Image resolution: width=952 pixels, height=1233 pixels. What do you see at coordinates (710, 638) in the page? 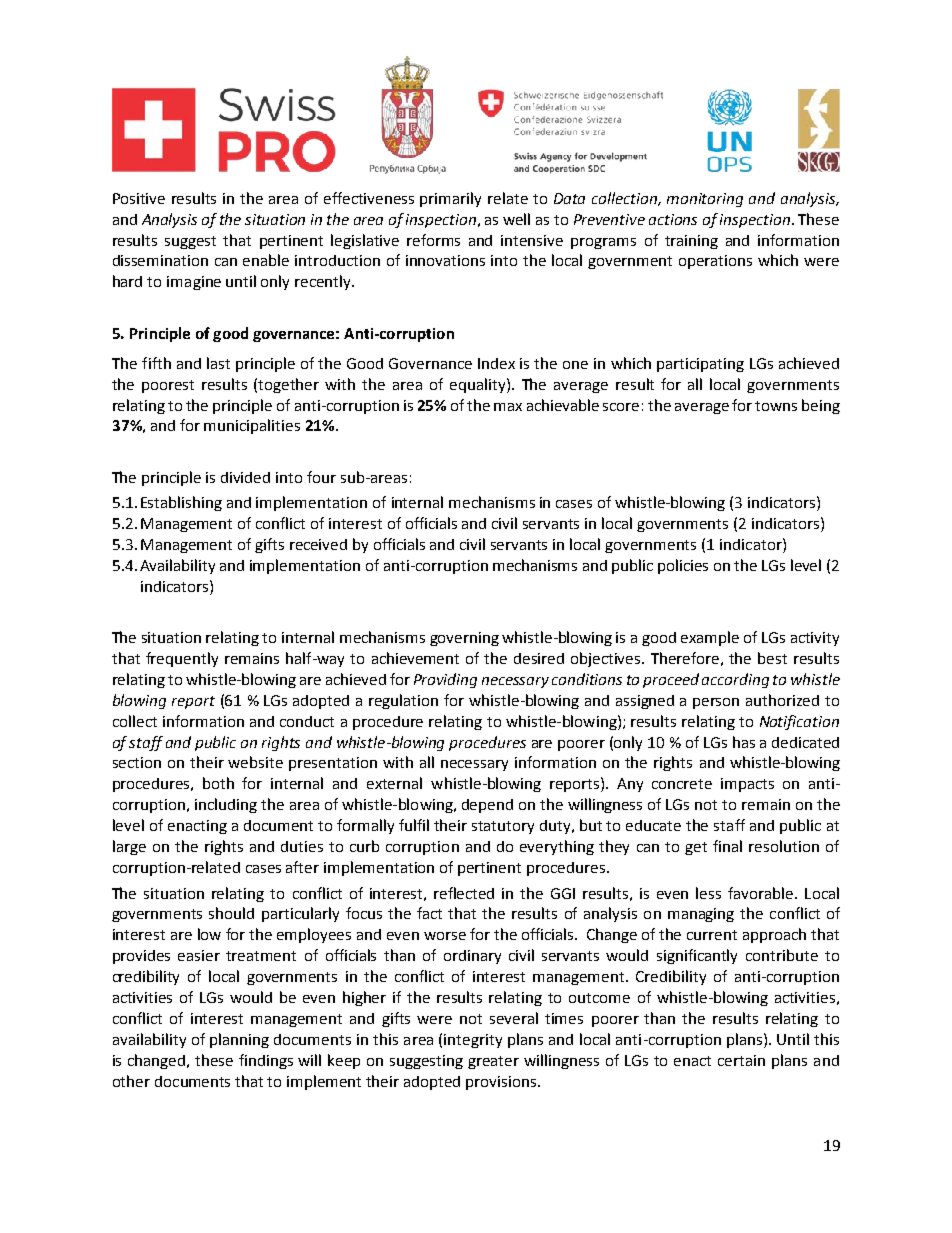
I see `example` at bounding box center [710, 638].
